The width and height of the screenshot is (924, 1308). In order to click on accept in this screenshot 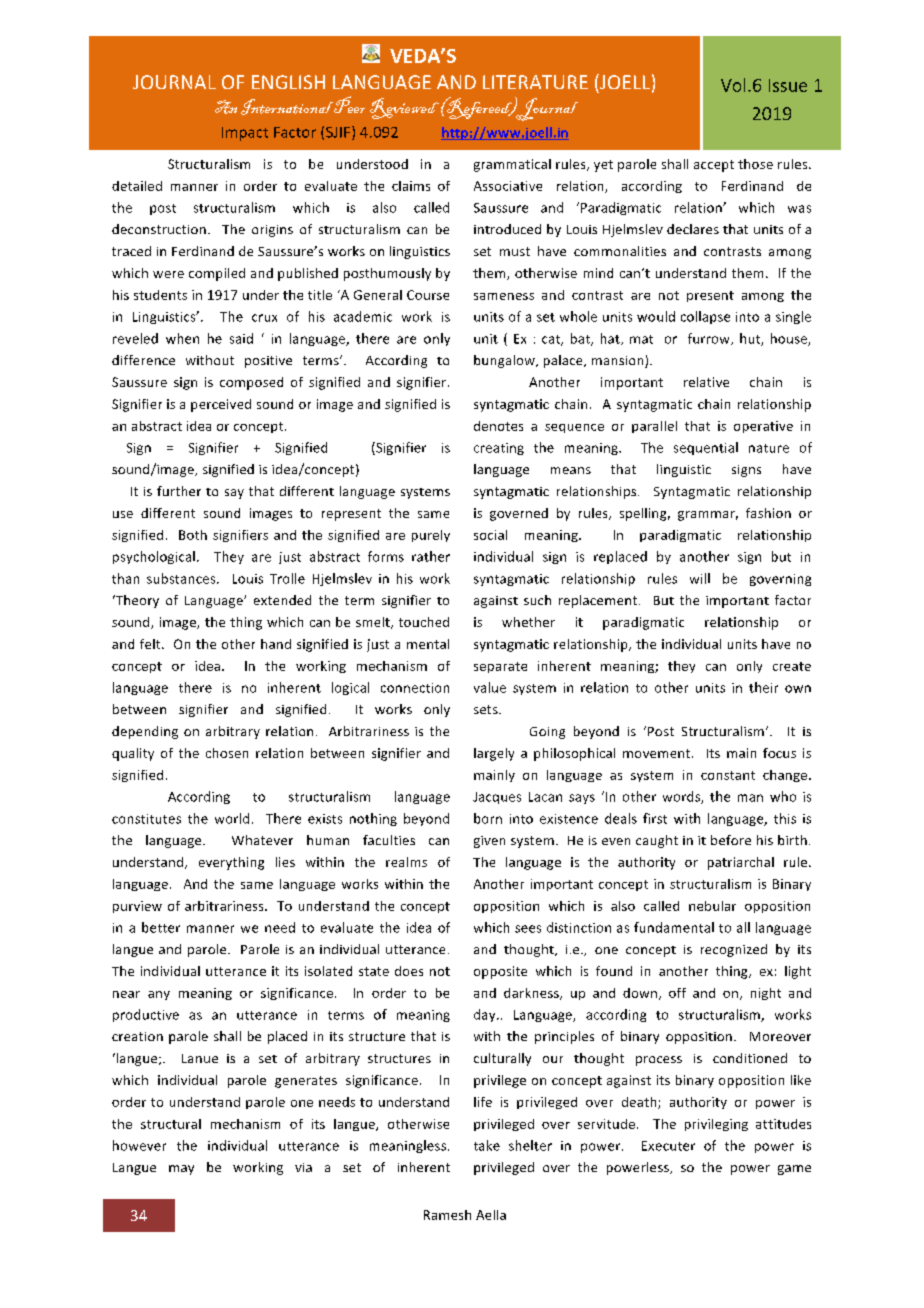, I will do `click(714, 166)`.
